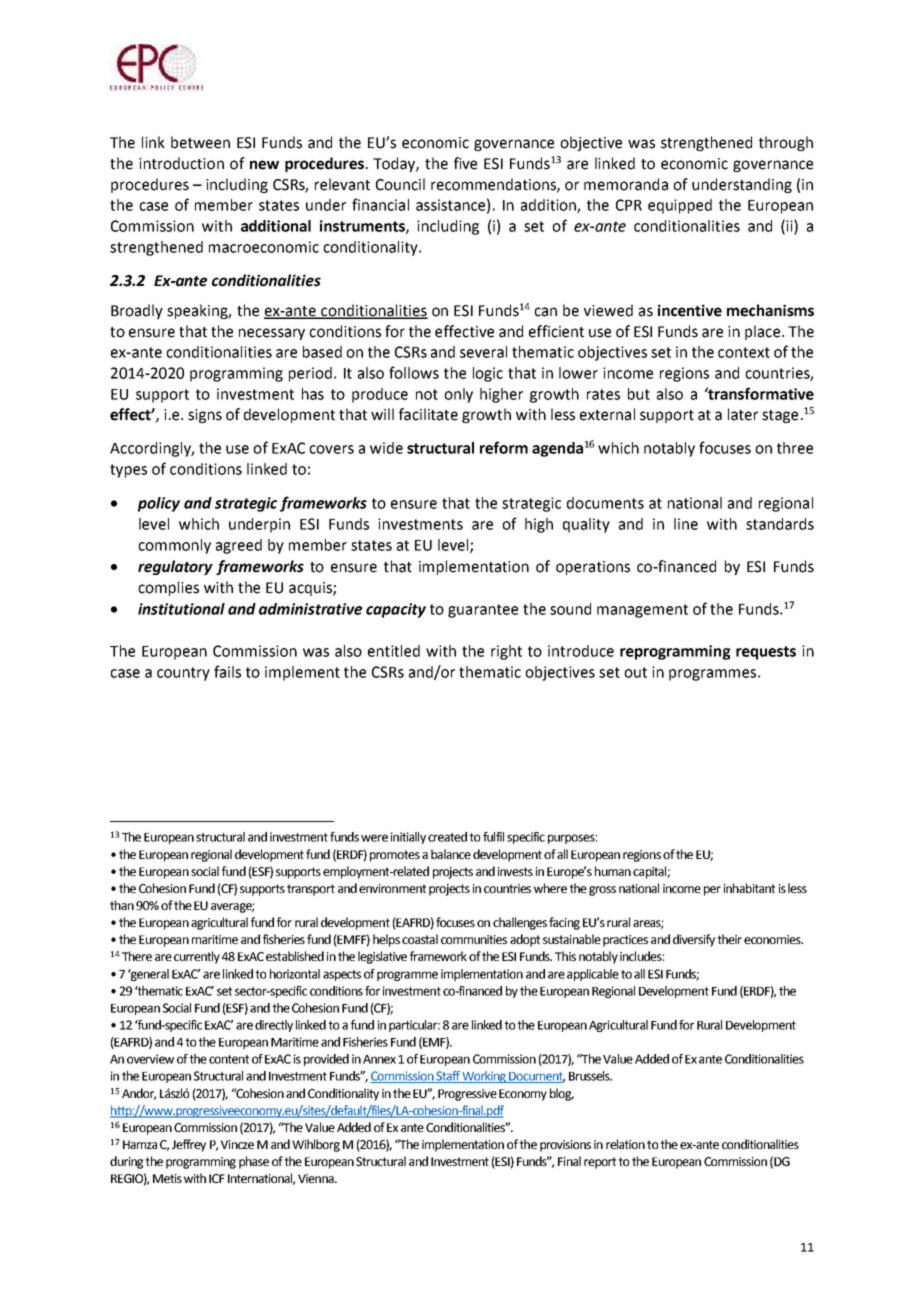 This screenshot has height=1308, width=924. I want to click on Staff, so click(448, 1077).
